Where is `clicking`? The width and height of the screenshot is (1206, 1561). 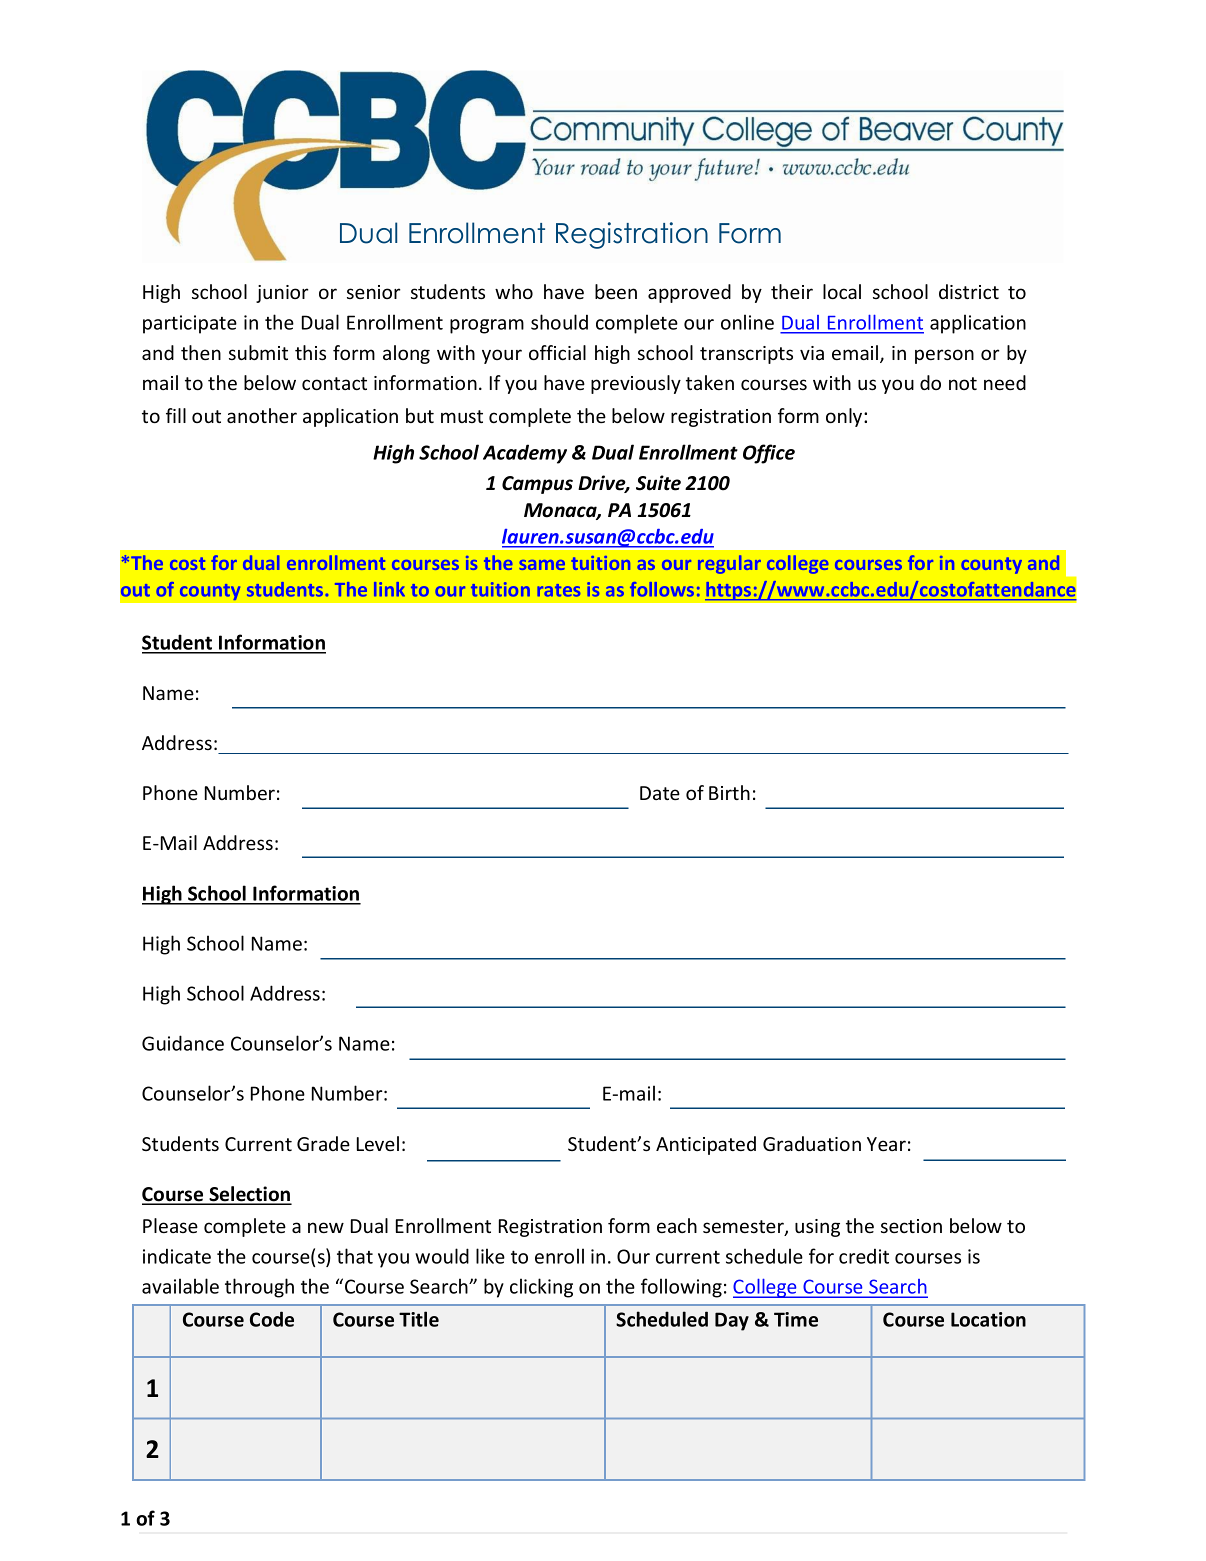 clicking is located at coordinates (541, 1288).
